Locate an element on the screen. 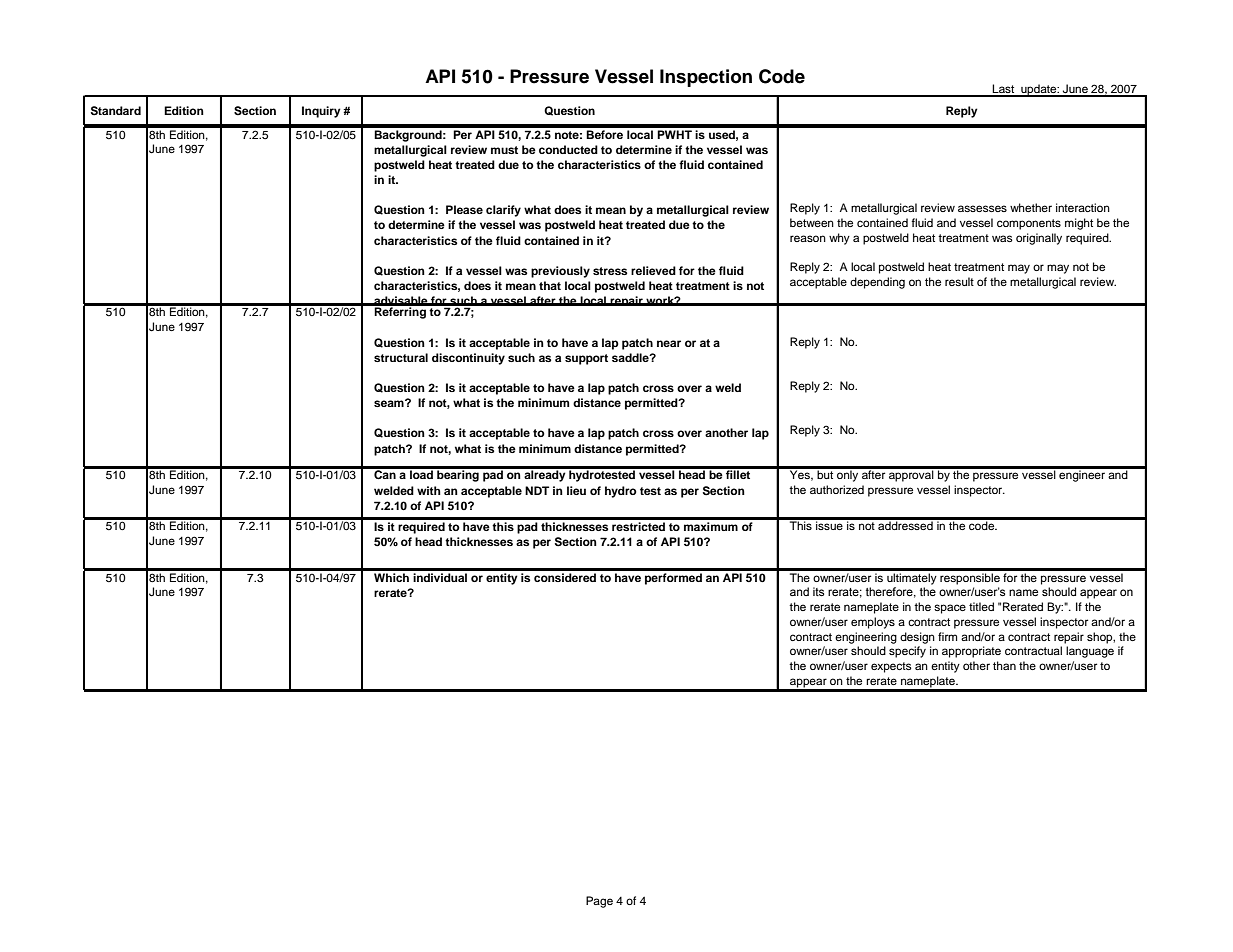  titled is located at coordinates (981, 606).
